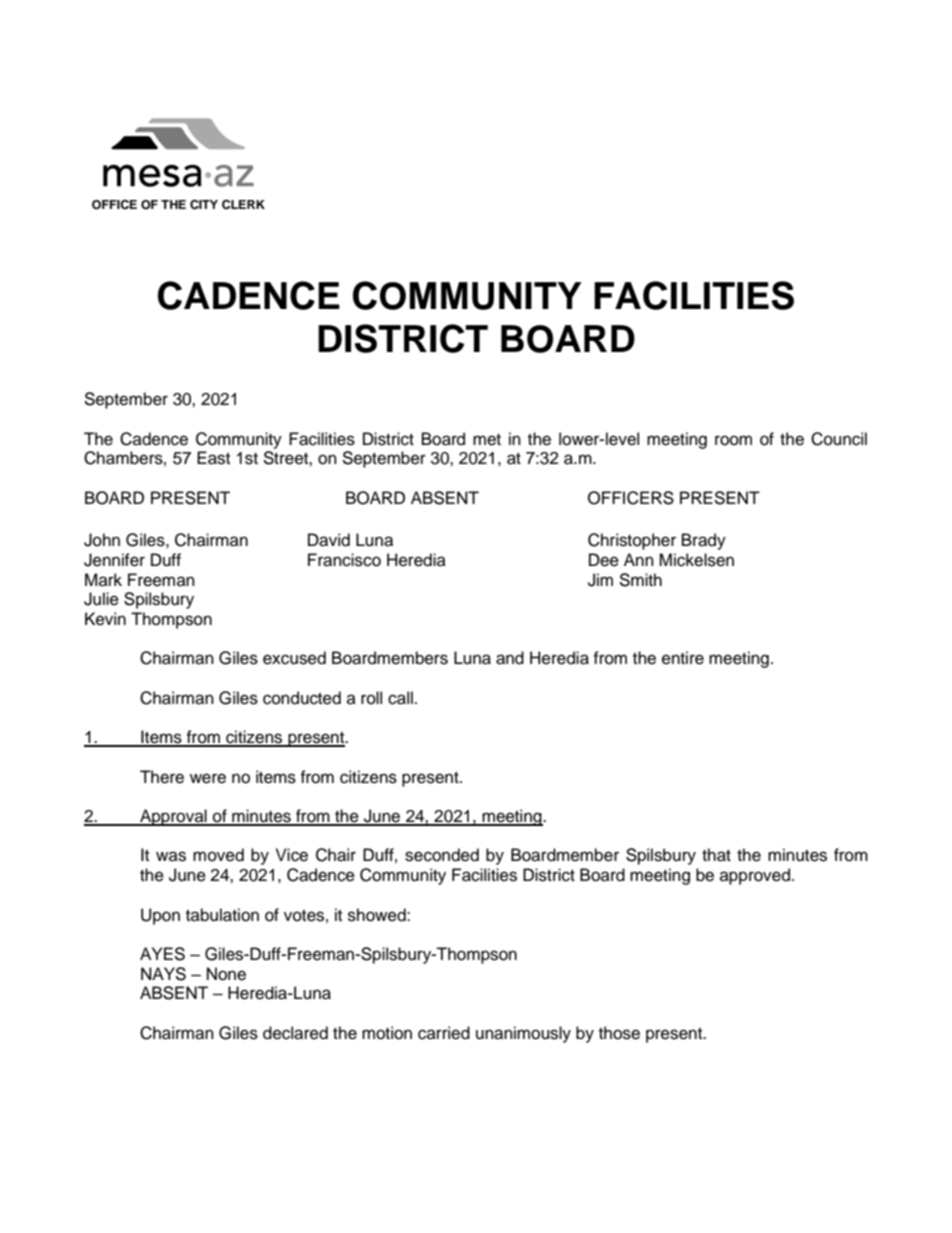  Describe the element at coordinates (208, 778) in the screenshot. I see `were` at that location.
